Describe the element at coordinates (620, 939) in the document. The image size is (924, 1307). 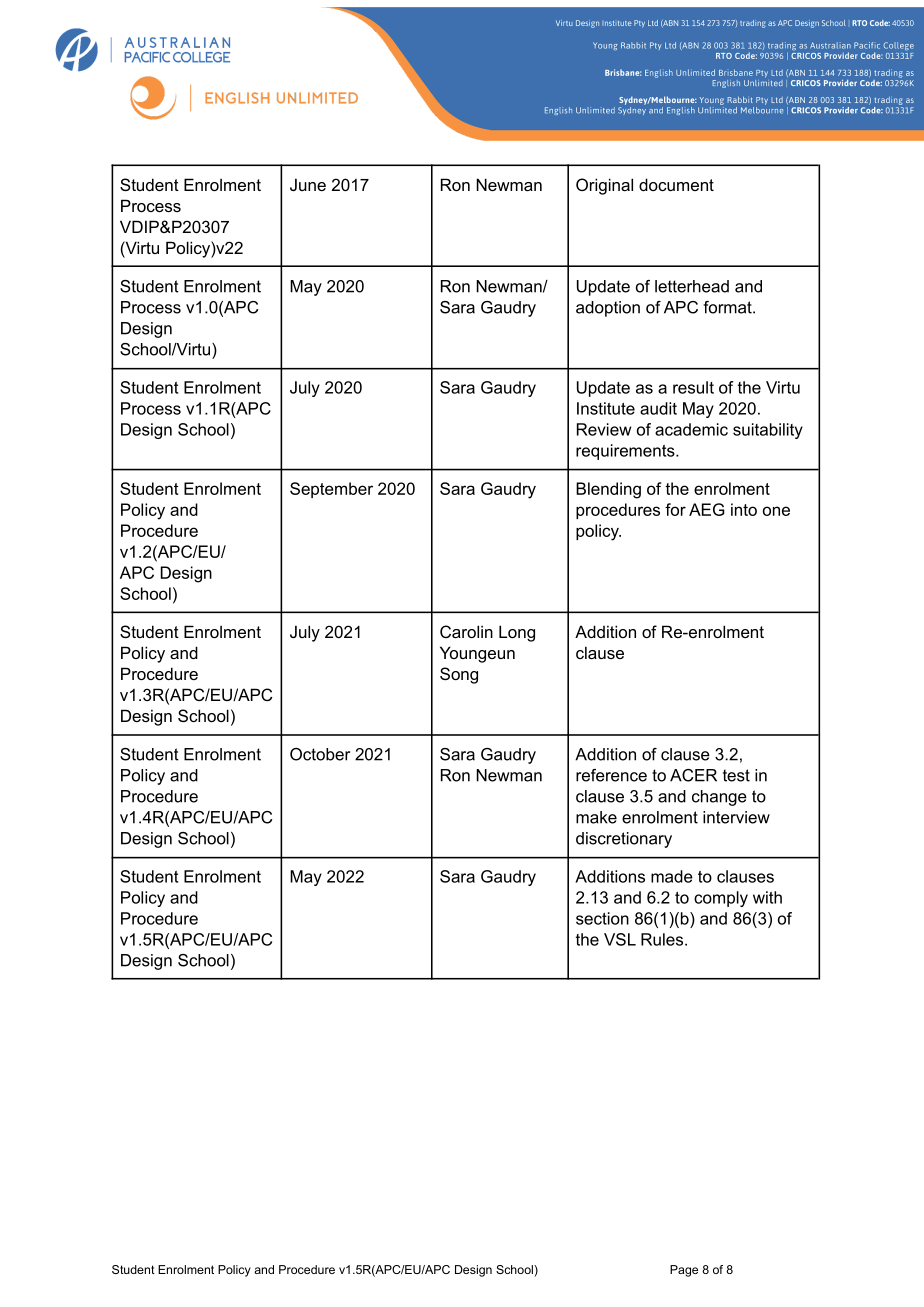
I see `VSL` at that location.
